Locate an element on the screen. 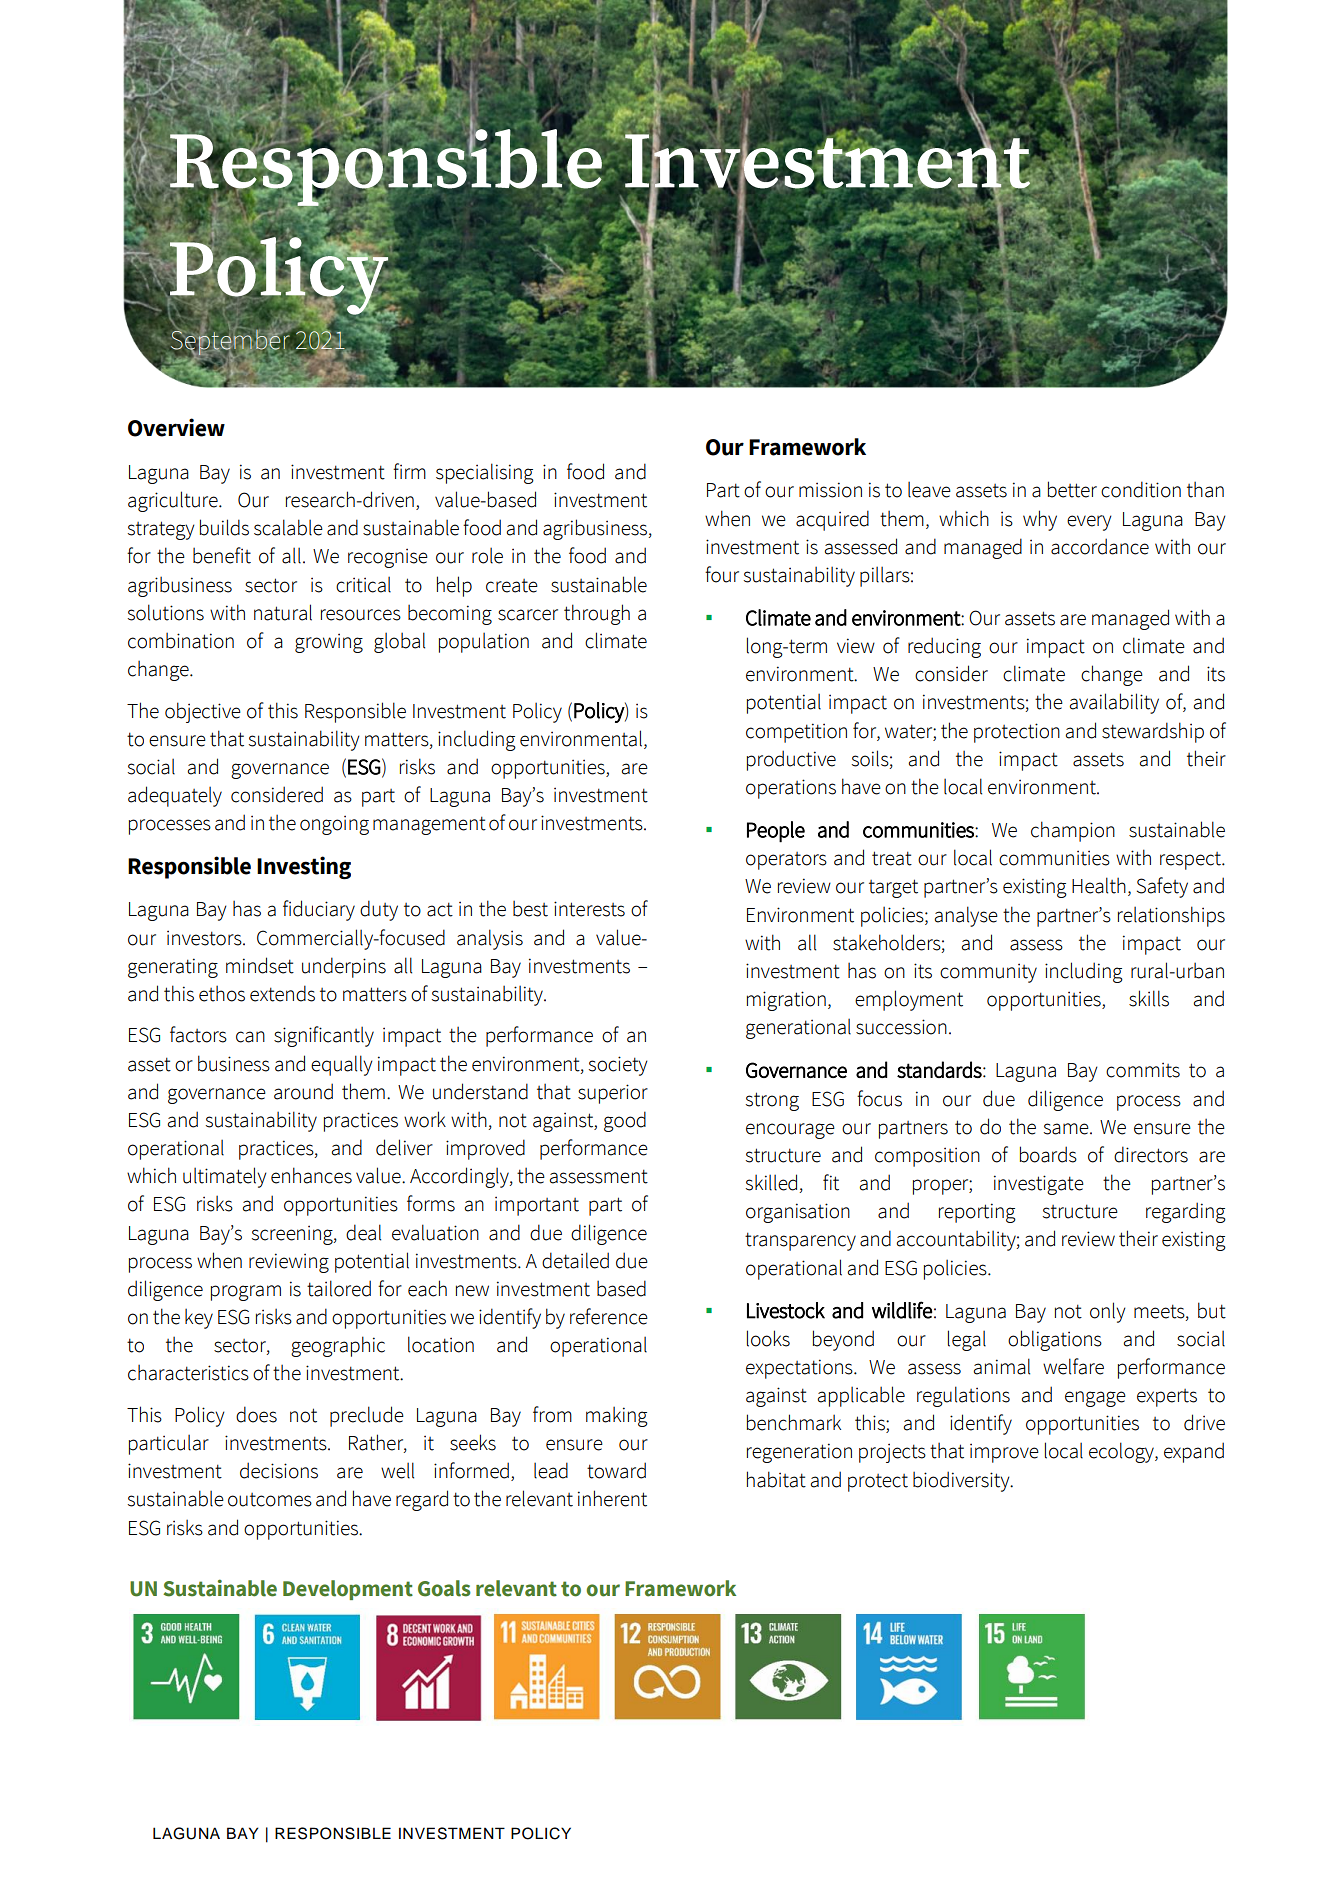 The width and height of the screenshot is (1337, 1890). better is located at coordinates (1072, 489).
